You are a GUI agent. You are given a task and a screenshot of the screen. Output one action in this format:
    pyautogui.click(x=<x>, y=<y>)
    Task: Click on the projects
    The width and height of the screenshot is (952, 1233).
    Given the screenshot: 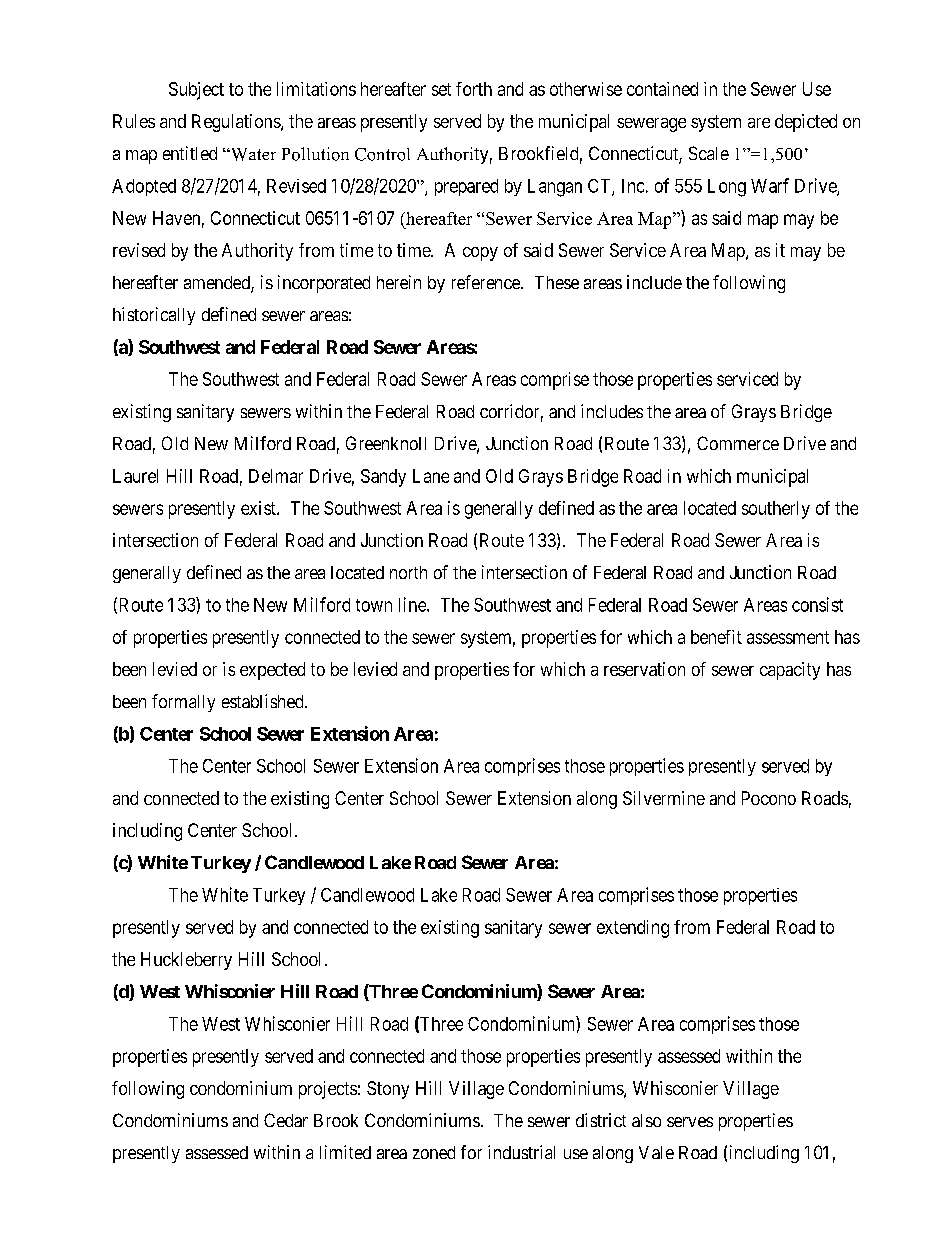 What is the action you would take?
    pyautogui.click(x=328, y=1090)
